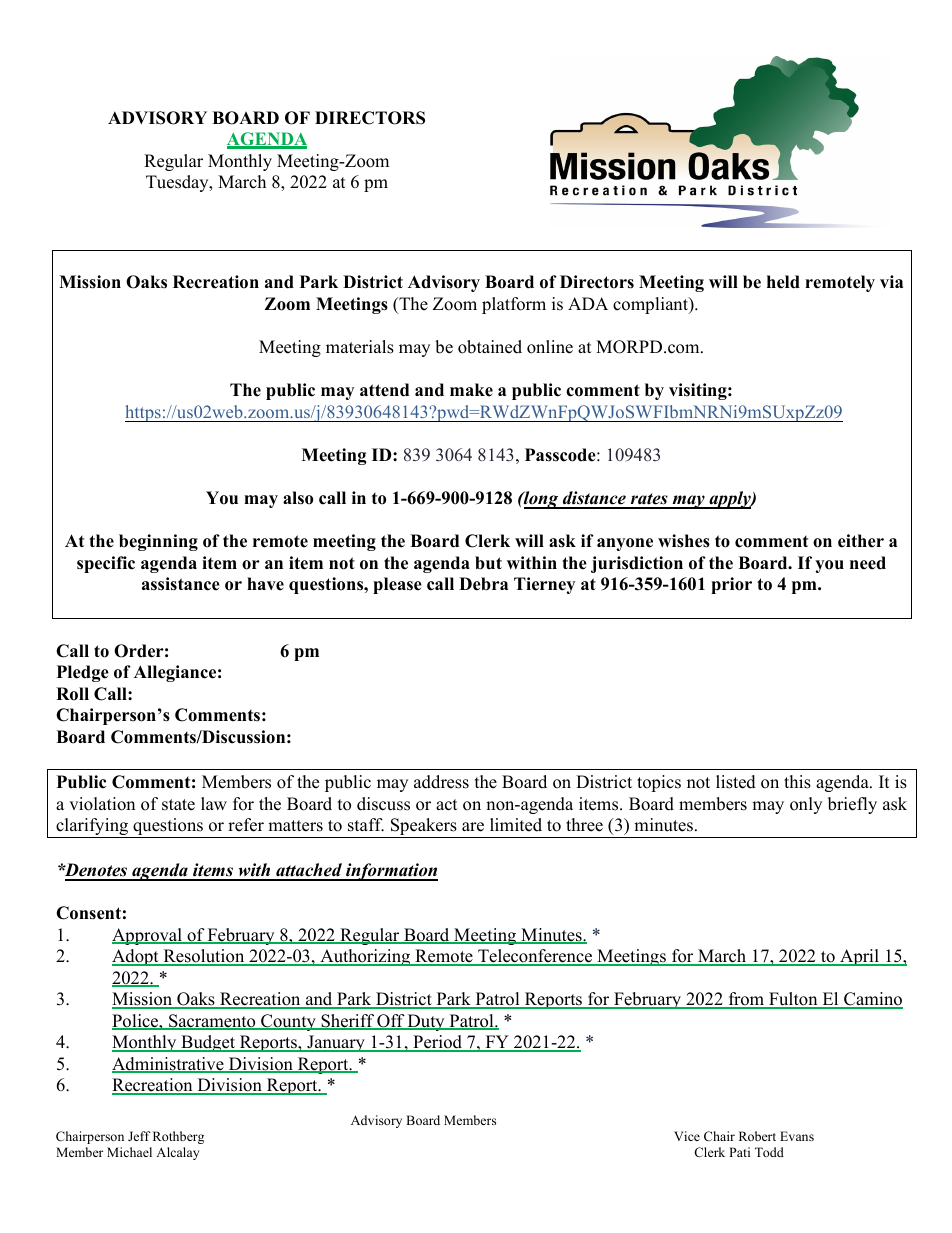 The width and height of the image is (952, 1233). What do you see at coordinates (360, 347) in the image?
I see `materials` at bounding box center [360, 347].
